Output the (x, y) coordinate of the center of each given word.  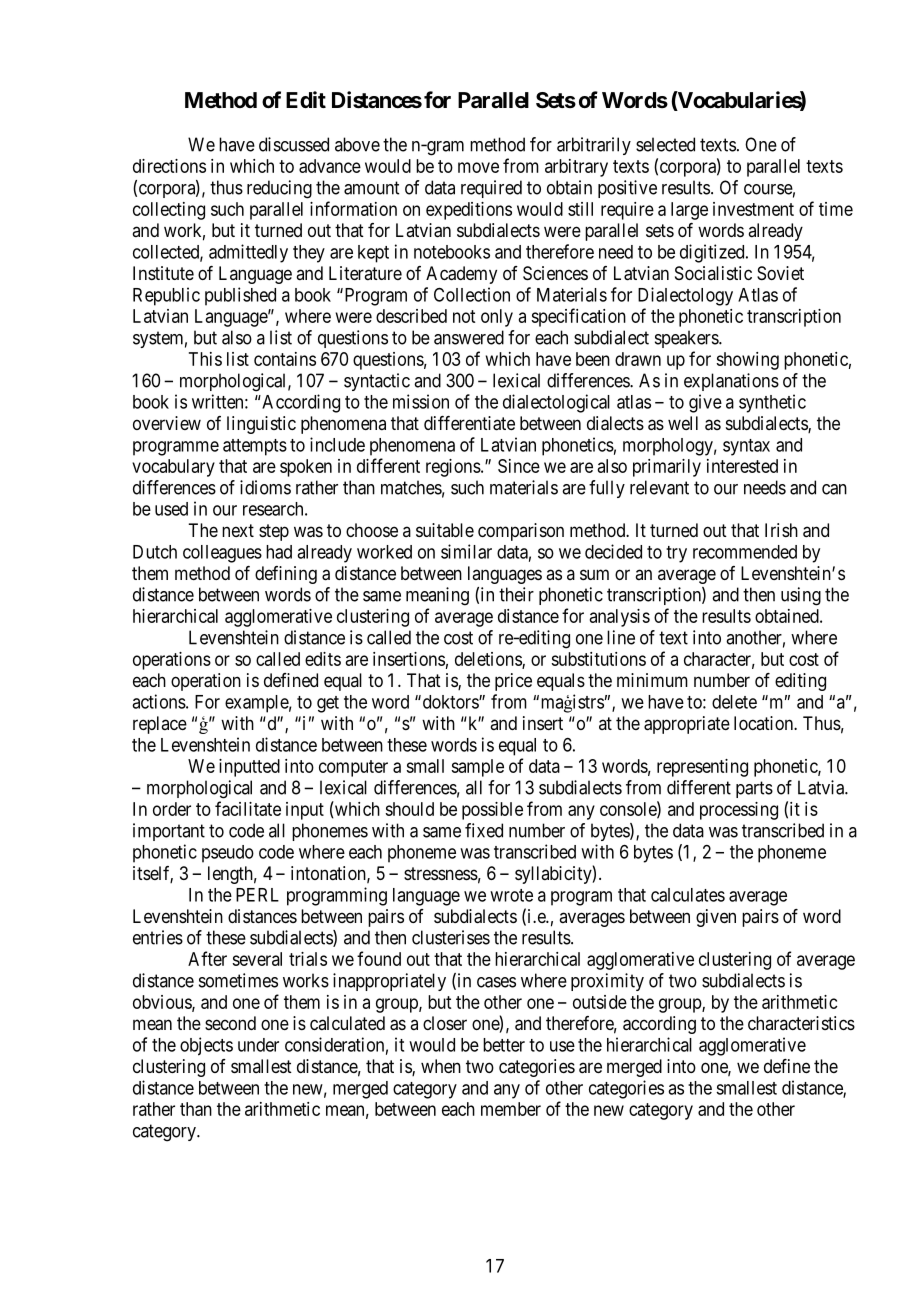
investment (753, 209)
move (478, 167)
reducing (279, 189)
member (511, 1109)
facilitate (248, 808)
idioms (265, 487)
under (258, 1045)
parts (754, 789)
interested (742, 466)
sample (477, 768)
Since (519, 466)
